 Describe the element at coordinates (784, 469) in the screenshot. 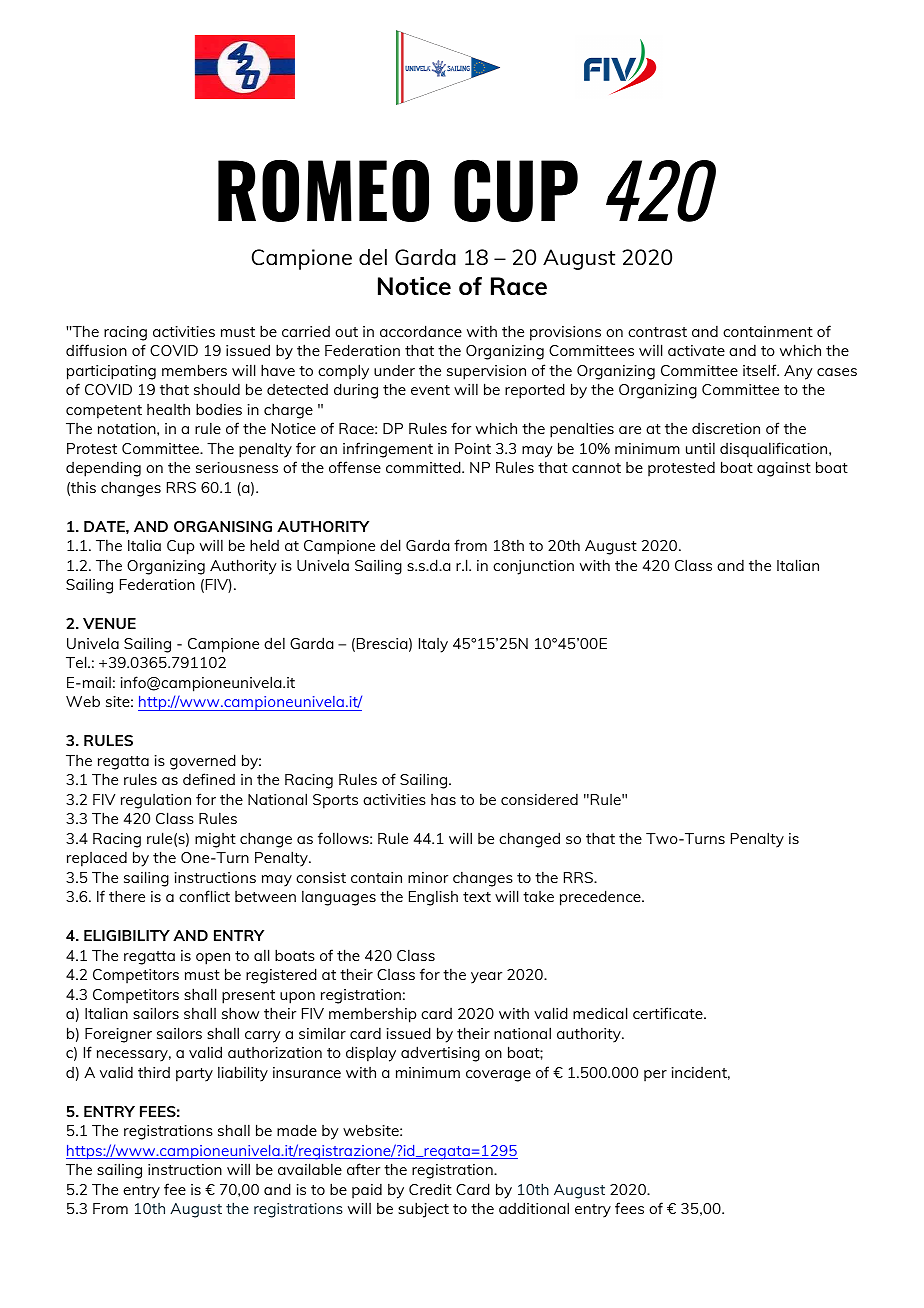

I see `against` at that location.
